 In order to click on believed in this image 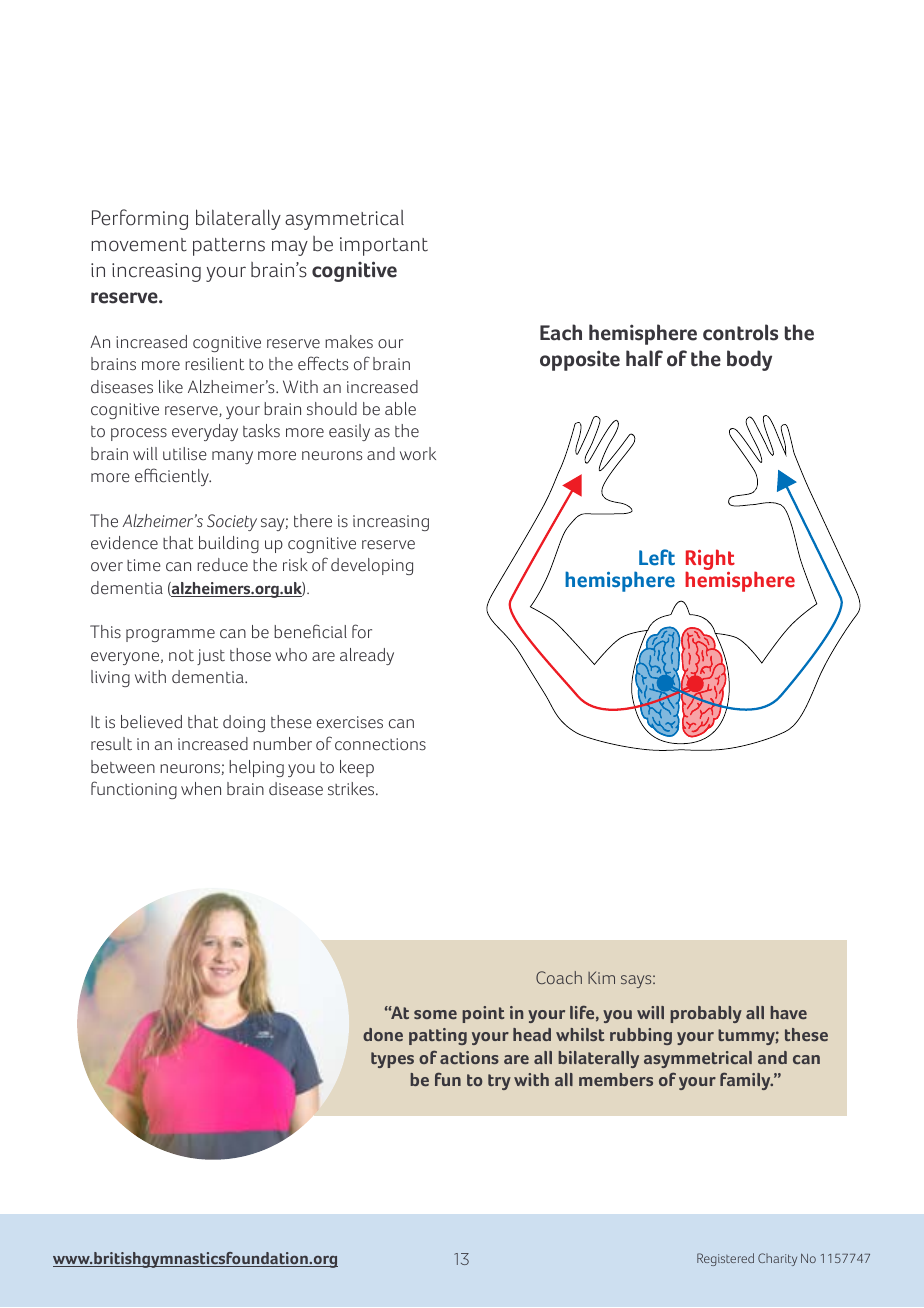, I will do `click(151, 722)`.
